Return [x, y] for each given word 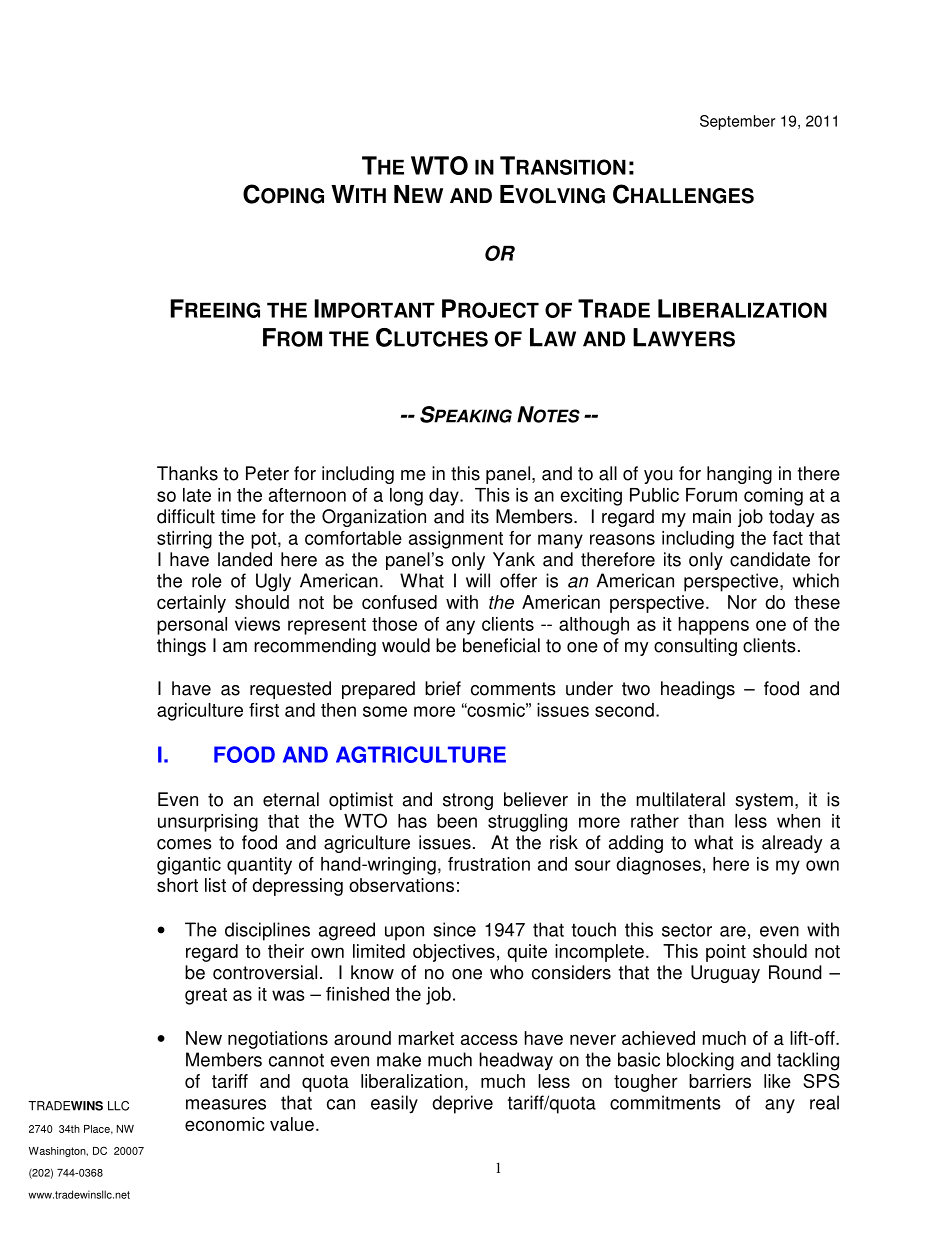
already [792, 844]
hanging [739, 475]
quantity [259, 866]
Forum [711, 495]
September [737, 122]
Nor [742, 602]
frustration [489, 864]
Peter [267, 473]
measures [226, 1104]
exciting [591, 497]
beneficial [501, 645]
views [257, 624]
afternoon [307, 495]
